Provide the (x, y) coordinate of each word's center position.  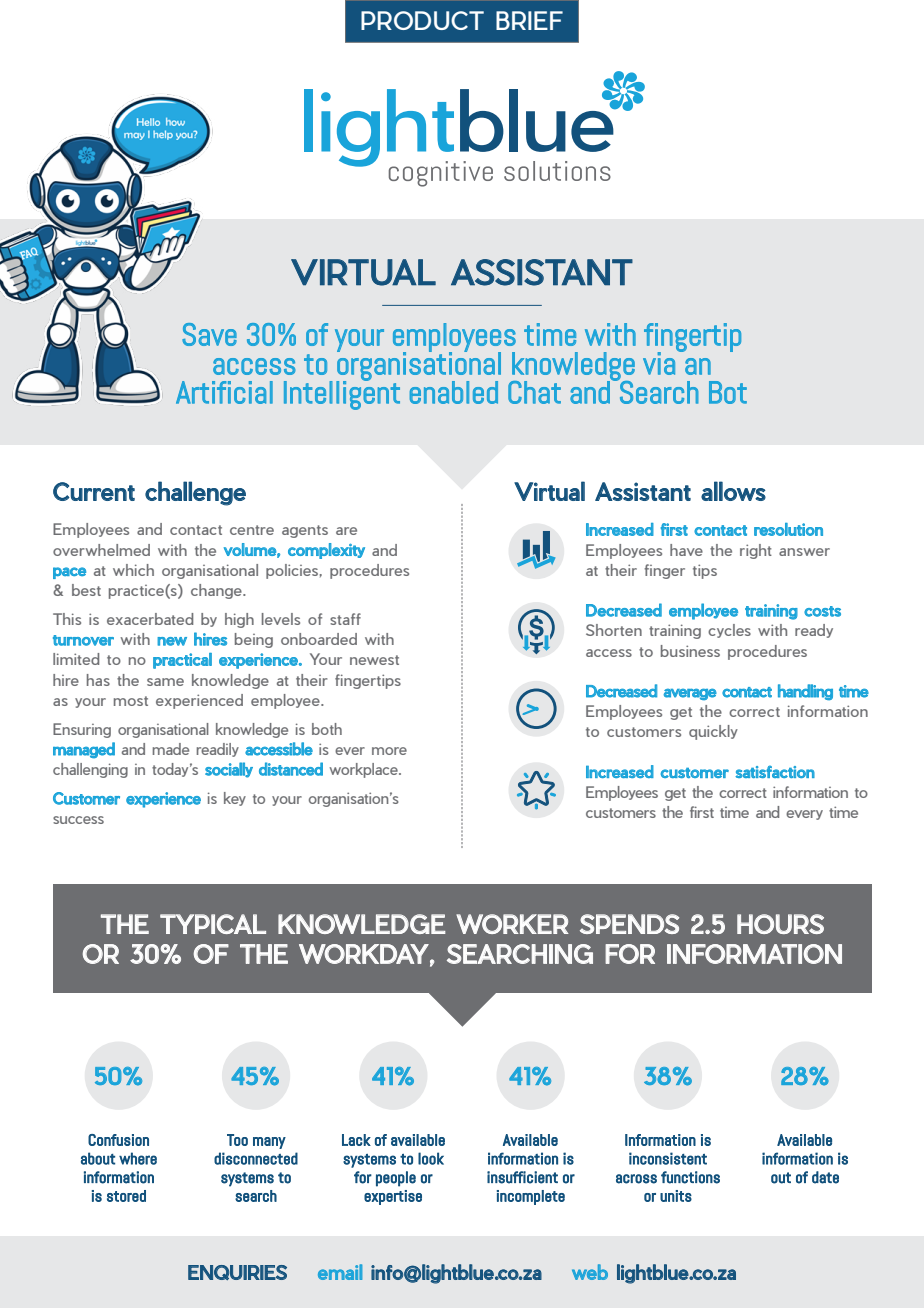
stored (126, 1196)
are (346, 531)
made (171, 749)
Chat (534, 392)
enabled (454, 392)
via (659, 363)
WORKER (512, 924)
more (389, 751)
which (133, 570)
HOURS (780, 924)
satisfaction (775, 771)
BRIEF (529, 20)
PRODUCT (422, 20)
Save (209, 334)
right (756, 551)
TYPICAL (213, 924)
